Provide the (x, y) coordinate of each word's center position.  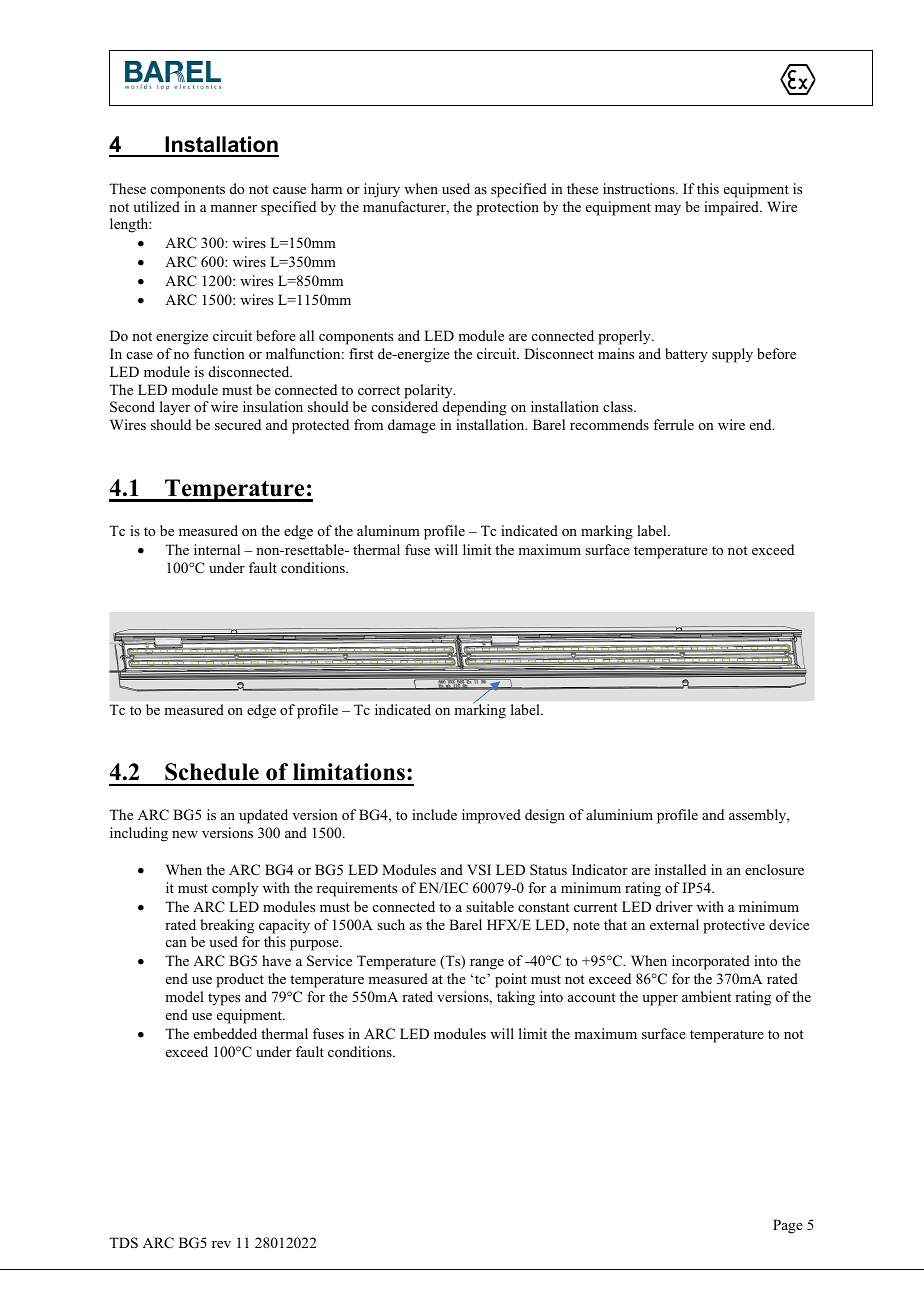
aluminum (388, 530)
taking (516, 998)
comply (235, 889)
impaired (732, 208)
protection (507, 208)
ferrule (673, 424)
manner (233, 208)
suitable (490, 906)
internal (217, 549)
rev (221, 1244)
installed (680, 869)
